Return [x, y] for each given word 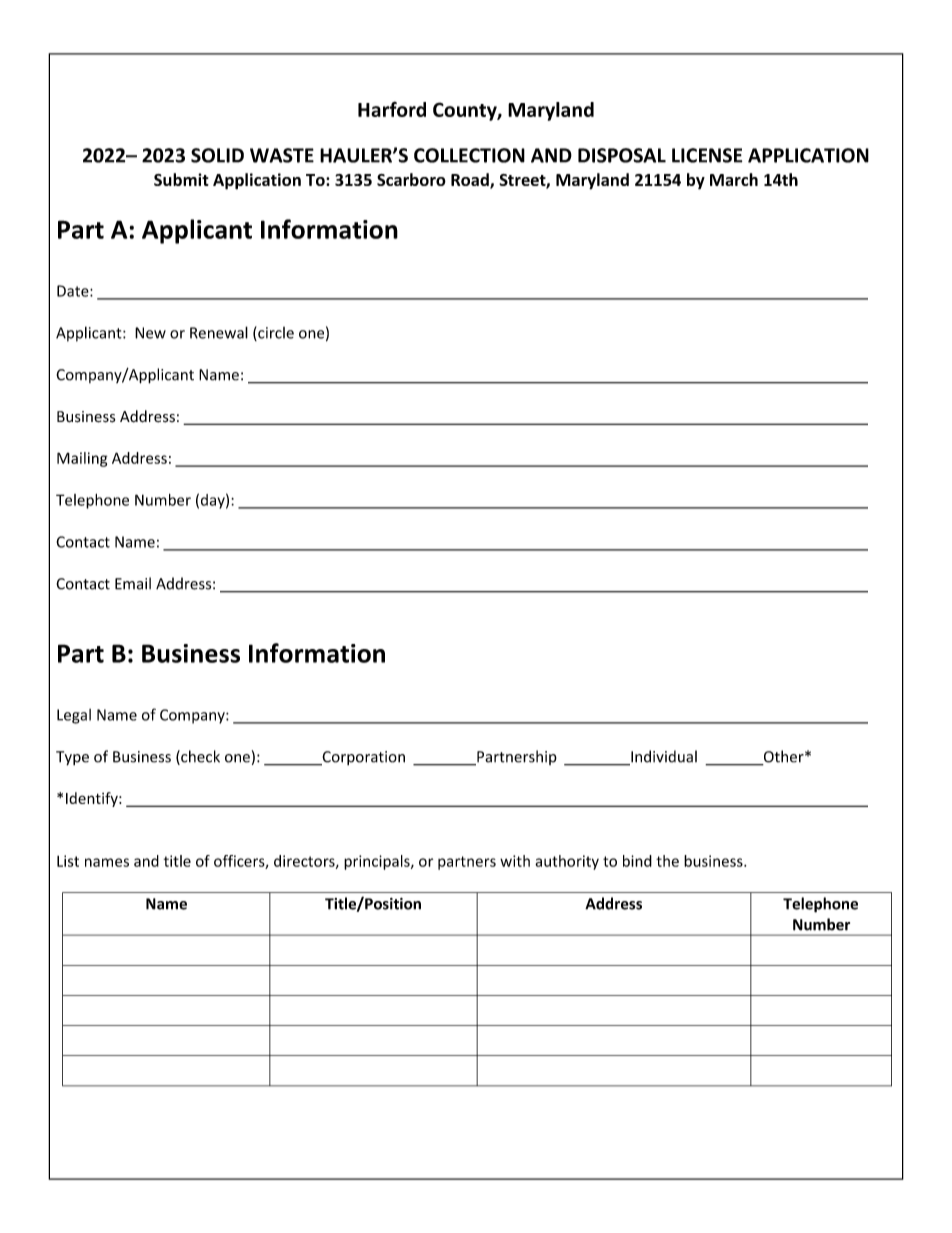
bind [637, 861]
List [68, 861]
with [515, 861]
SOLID [217, 155]
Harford [392, 109]
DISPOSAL [622, 155]
